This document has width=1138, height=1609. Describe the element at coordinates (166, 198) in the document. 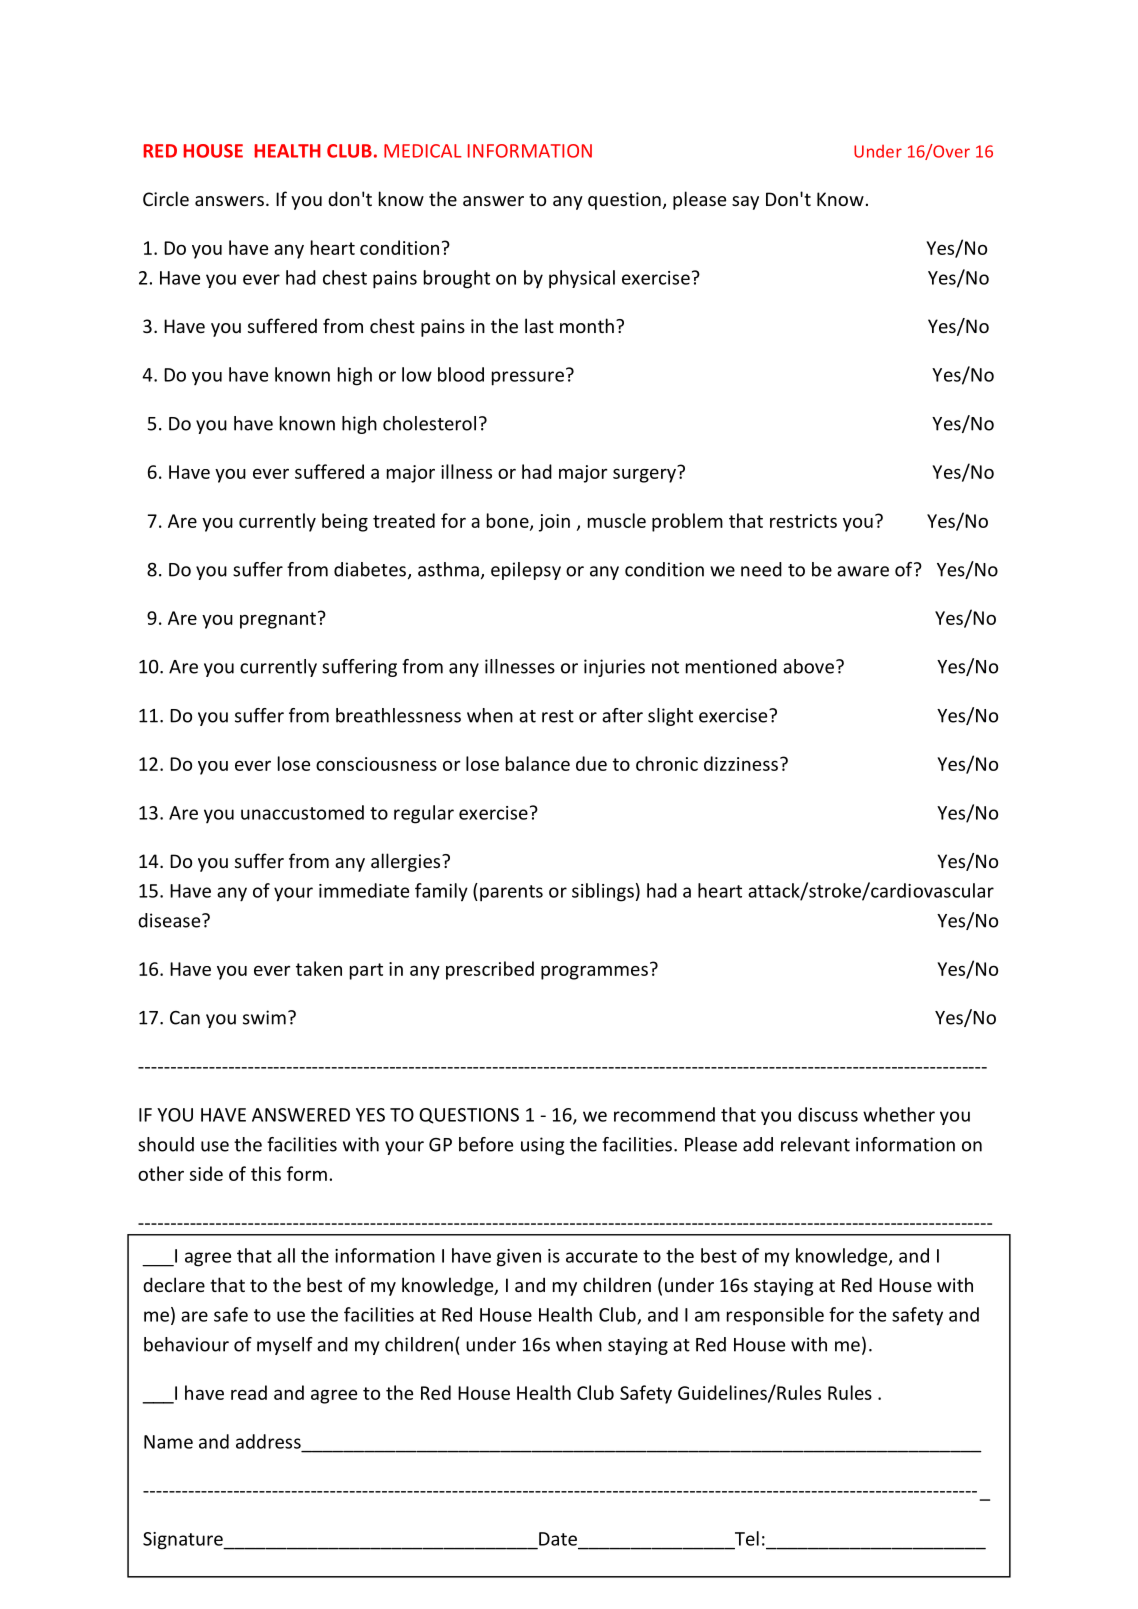

I see `Circle` at that location.
